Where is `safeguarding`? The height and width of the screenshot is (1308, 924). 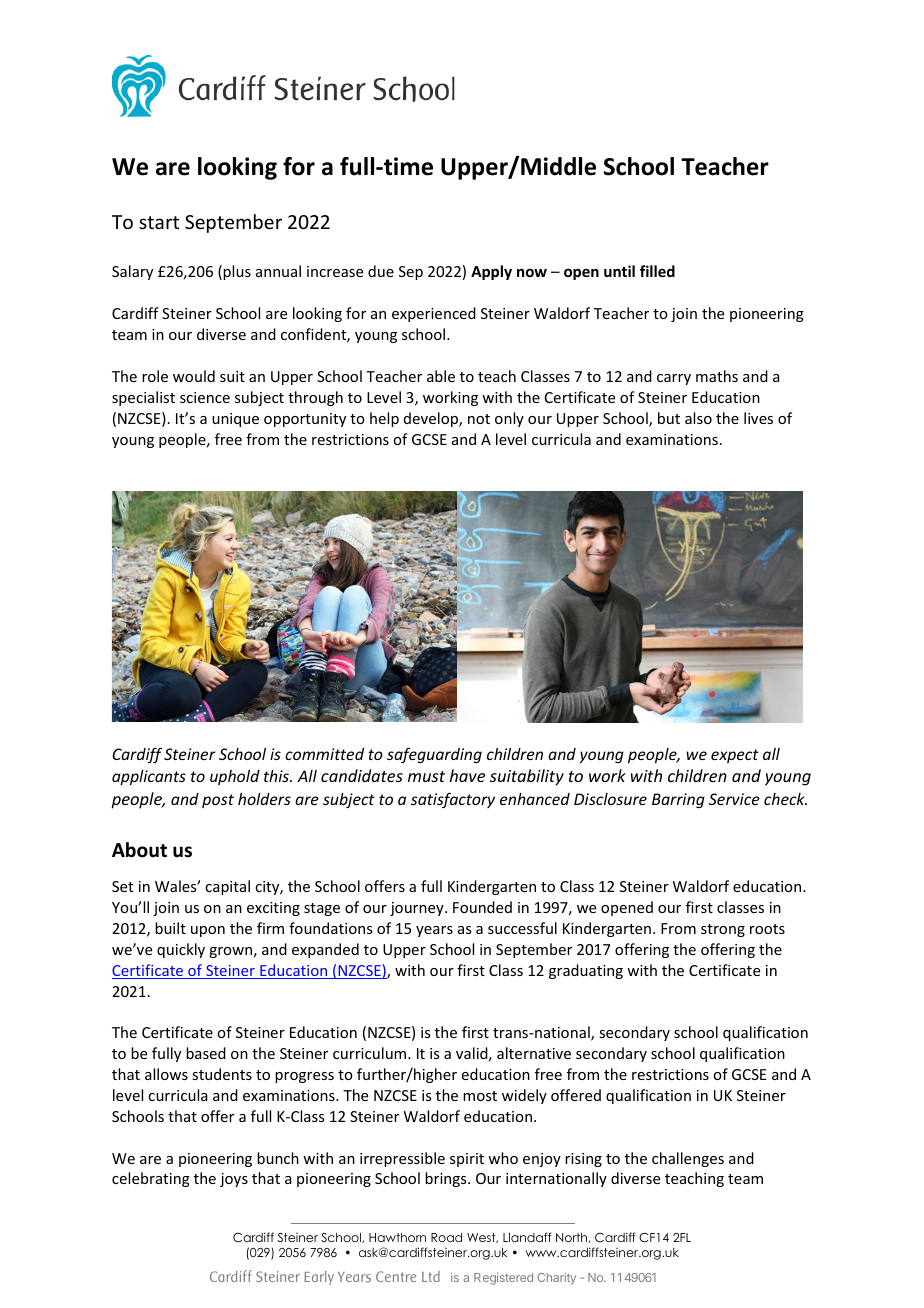 safeguarding is located at coordinates (434, 755).
